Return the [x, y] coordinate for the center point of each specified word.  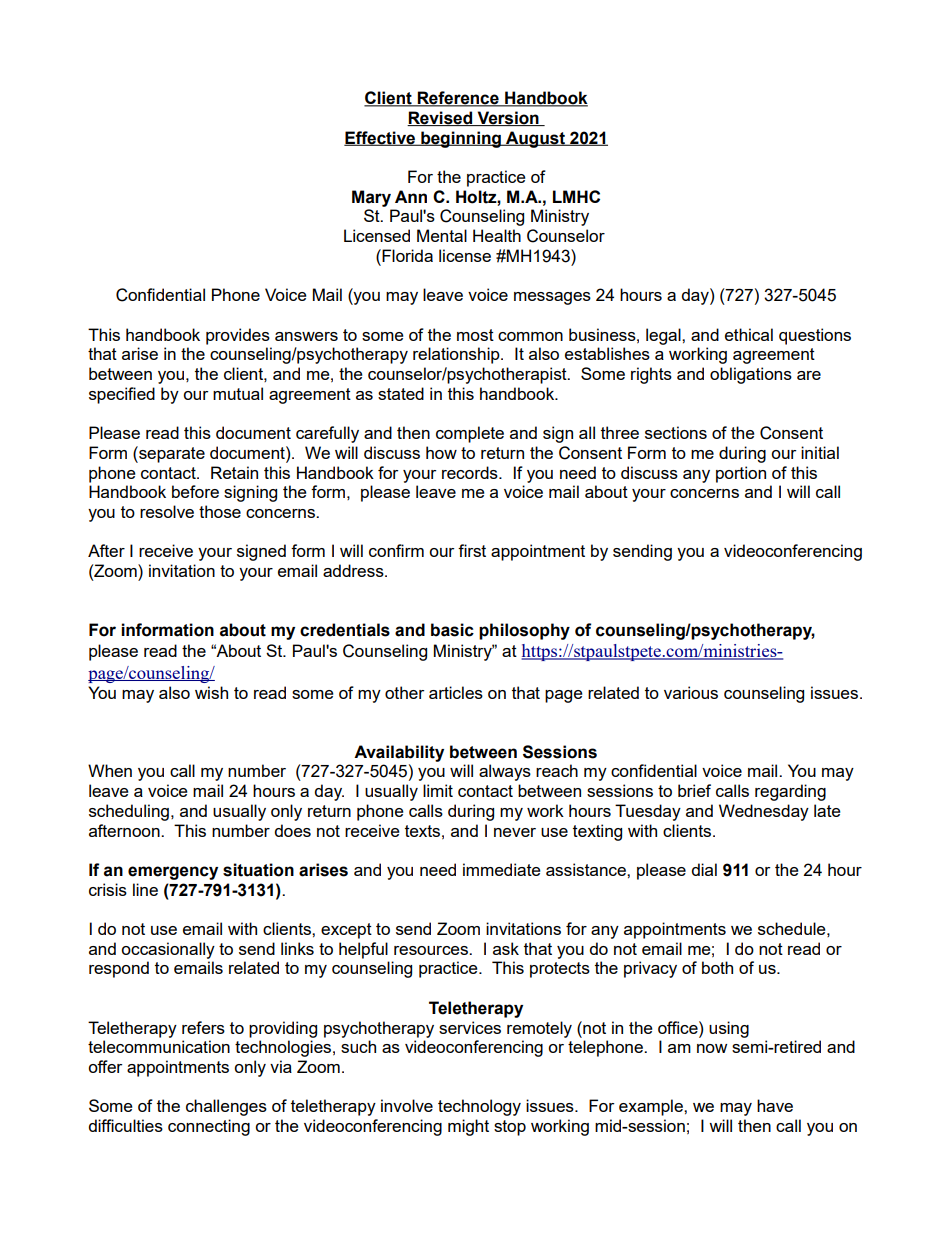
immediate [502, 869]
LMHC [576, 196]
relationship [457, 355]
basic [452, 630]
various [691, 692]
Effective [380, 138]
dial [704, 869]
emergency [173, 873]
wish [211, 692]
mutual [238, 393]
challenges [226, 1107]
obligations [751, 375]
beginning [461, 139]
